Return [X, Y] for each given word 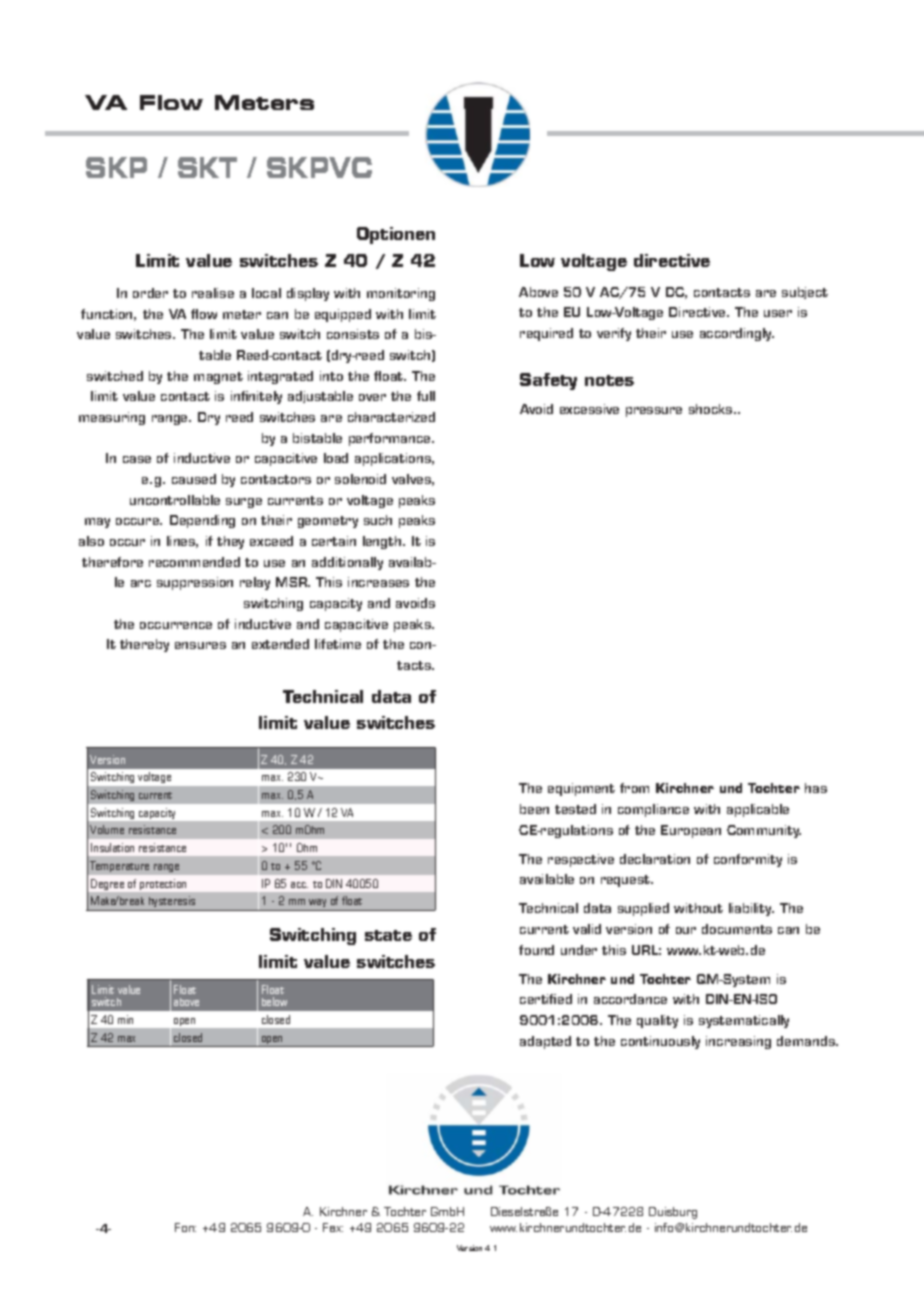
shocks [712, 409]
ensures [200, 645]
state [388, 935]
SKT [207, 167]
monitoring [401, 294]
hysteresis [172, 903]
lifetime [338, 644]
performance [391, 439]
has [816, 788]
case [137, 459]
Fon [185, 1227]
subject [805, 293]
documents [737, 929]
